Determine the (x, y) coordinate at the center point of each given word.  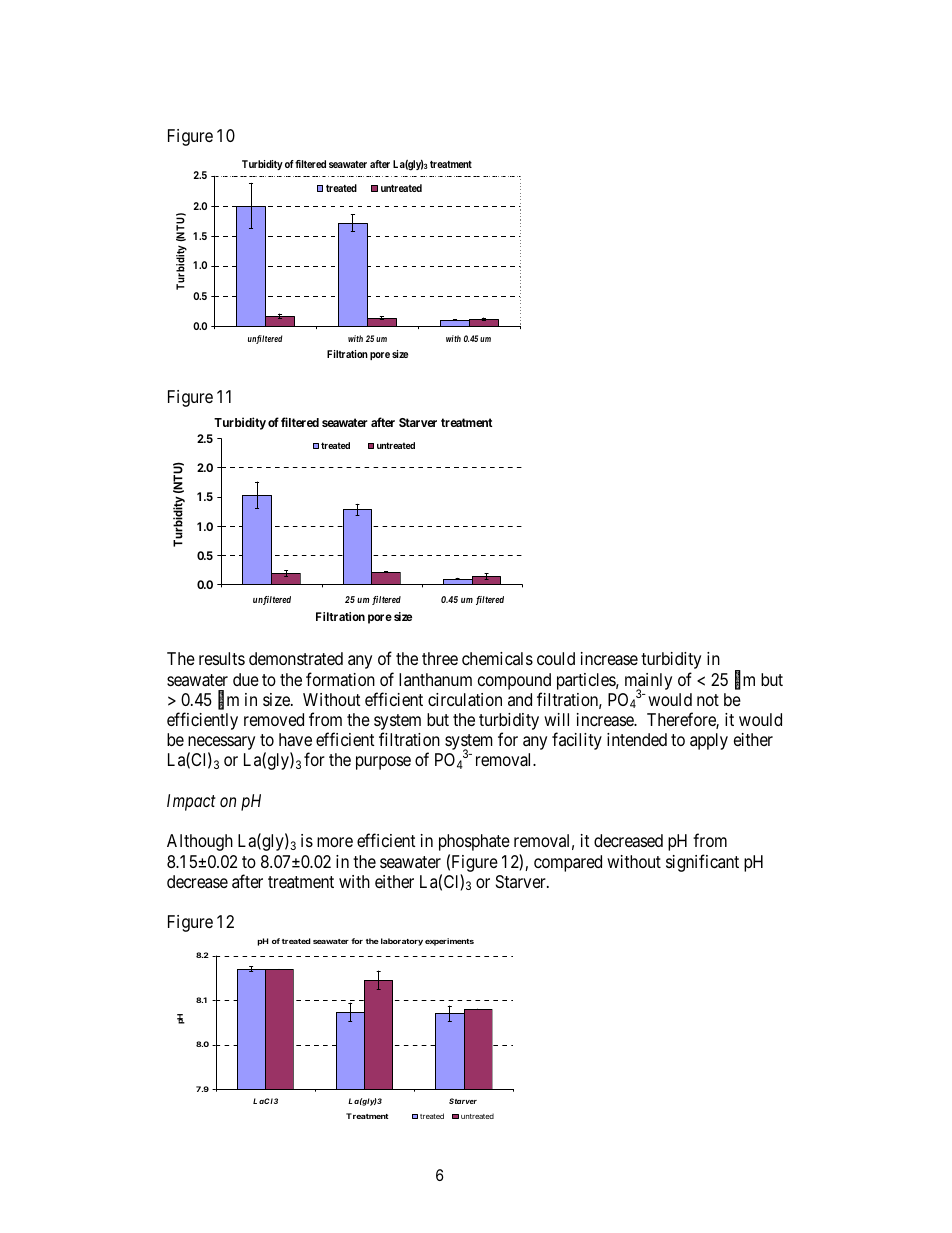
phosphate (474, 842)
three (440, 658)
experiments (449, 942)
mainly (648, 682)
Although (200, 842)
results (222, 658)
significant (702, 863)
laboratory (402, 942)
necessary (221, 744)
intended (637, 739)
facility (577, 741)
